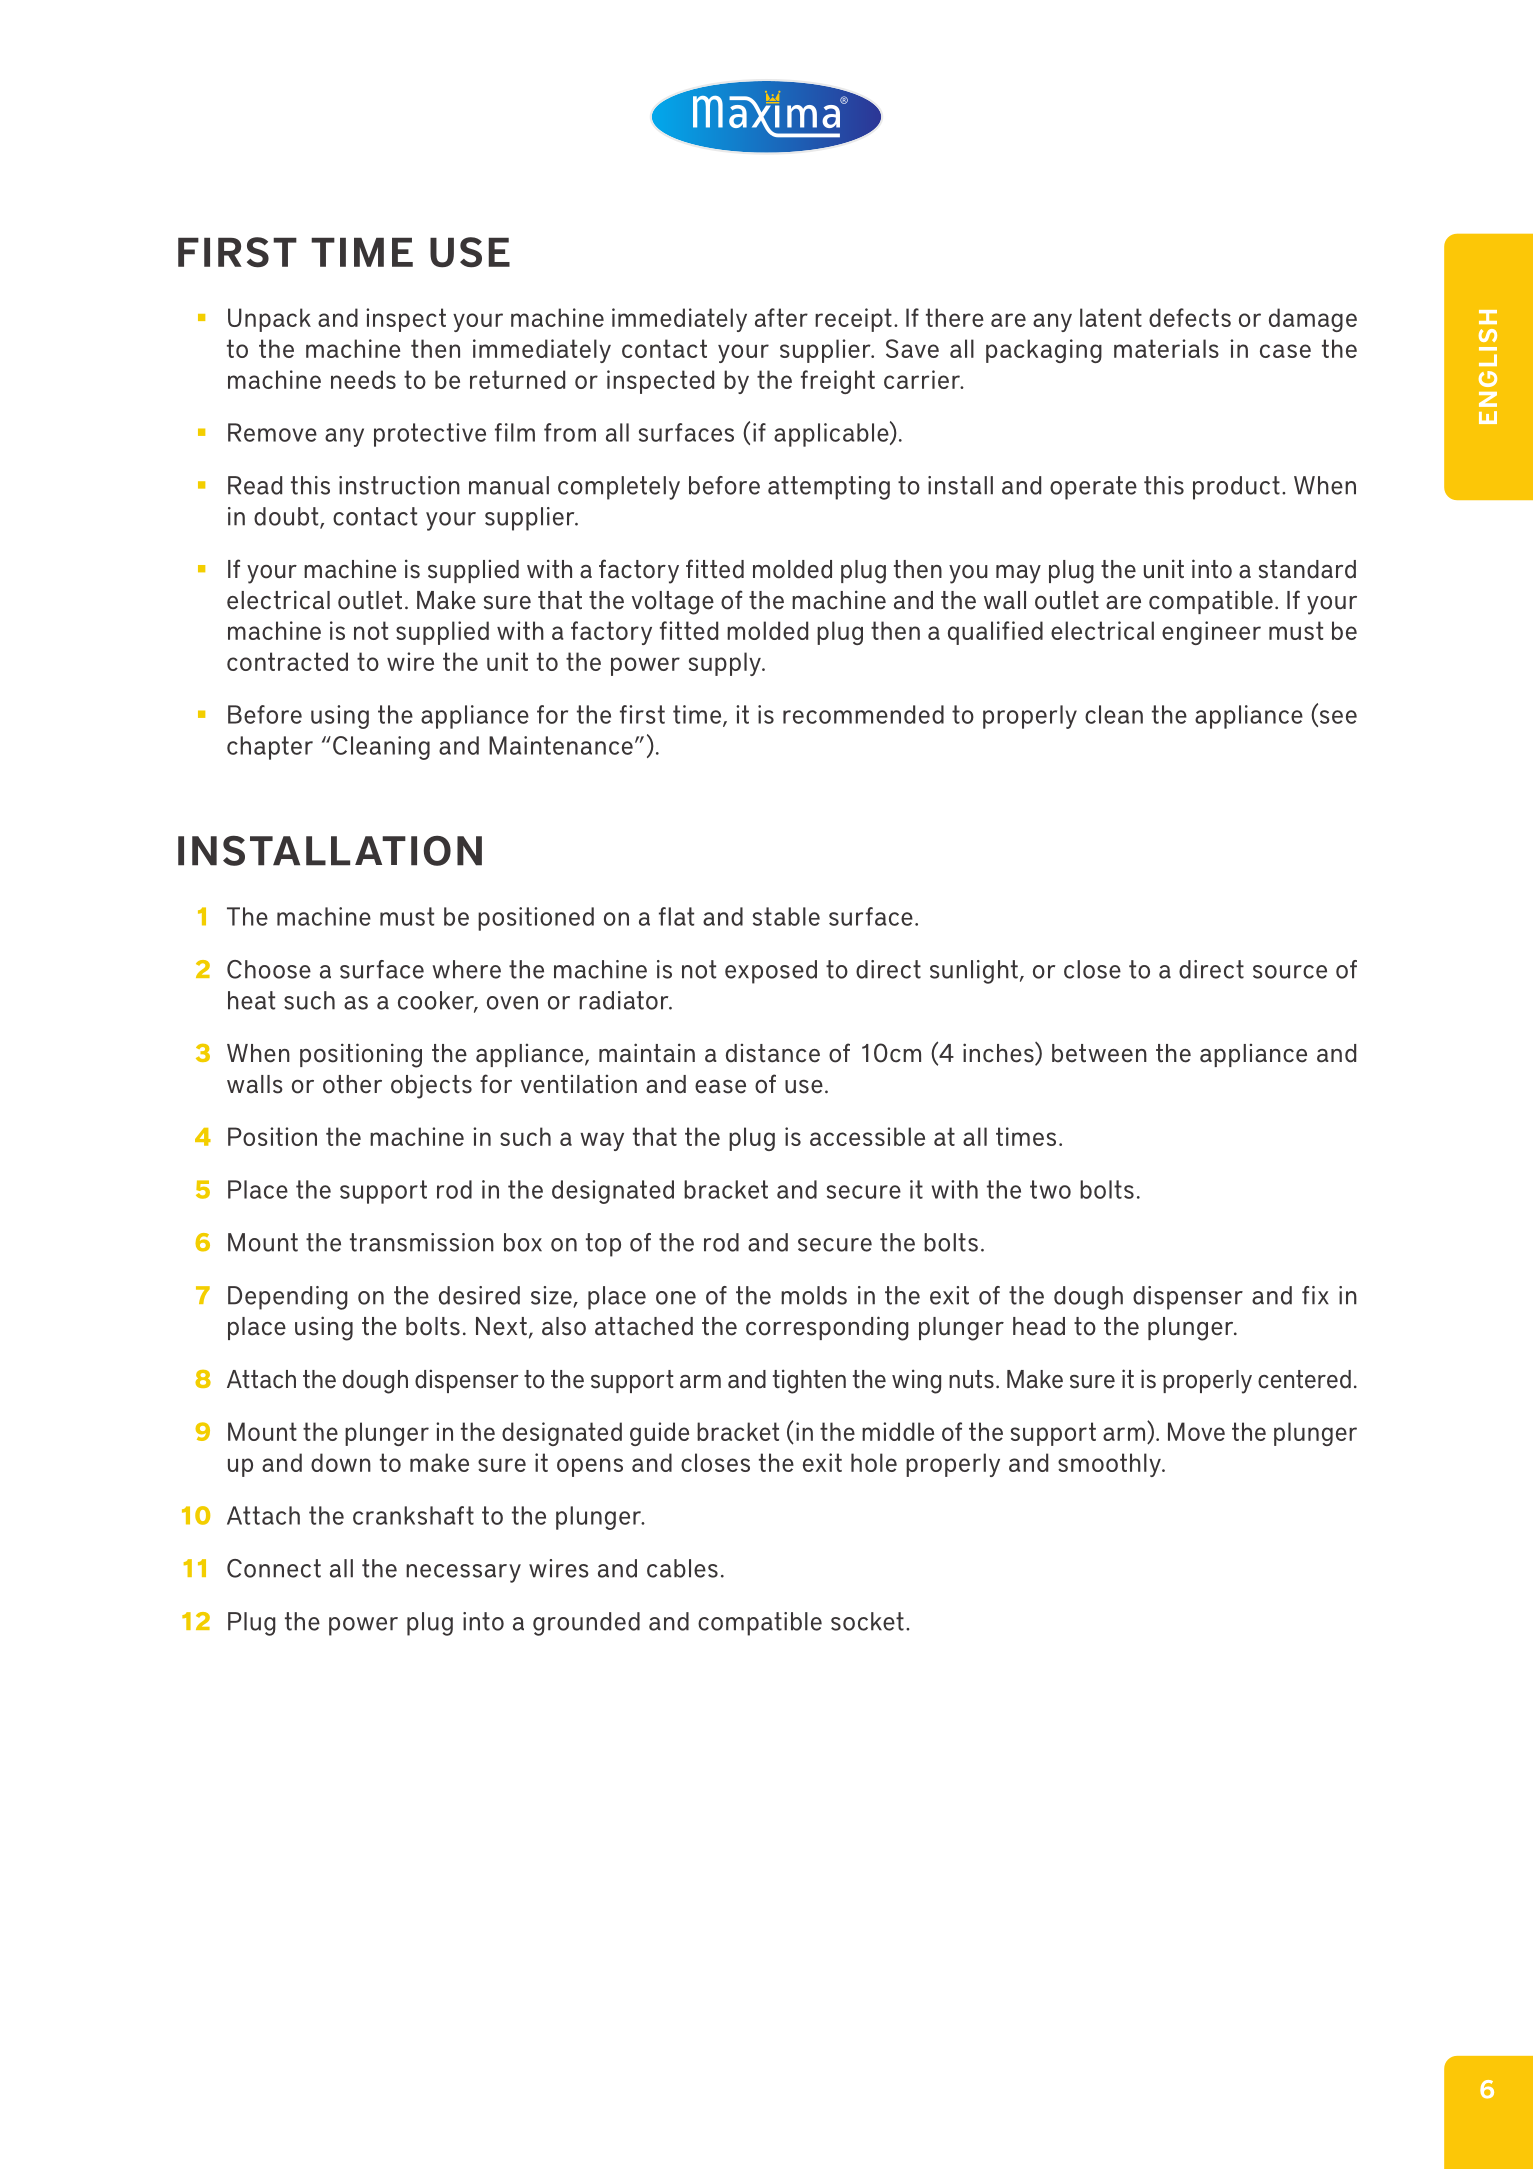 This image has width=1533, height=2169. What do you see at coordinates (1337, 718) in the image?
I see `see` at bounding box center [1337, 718].
